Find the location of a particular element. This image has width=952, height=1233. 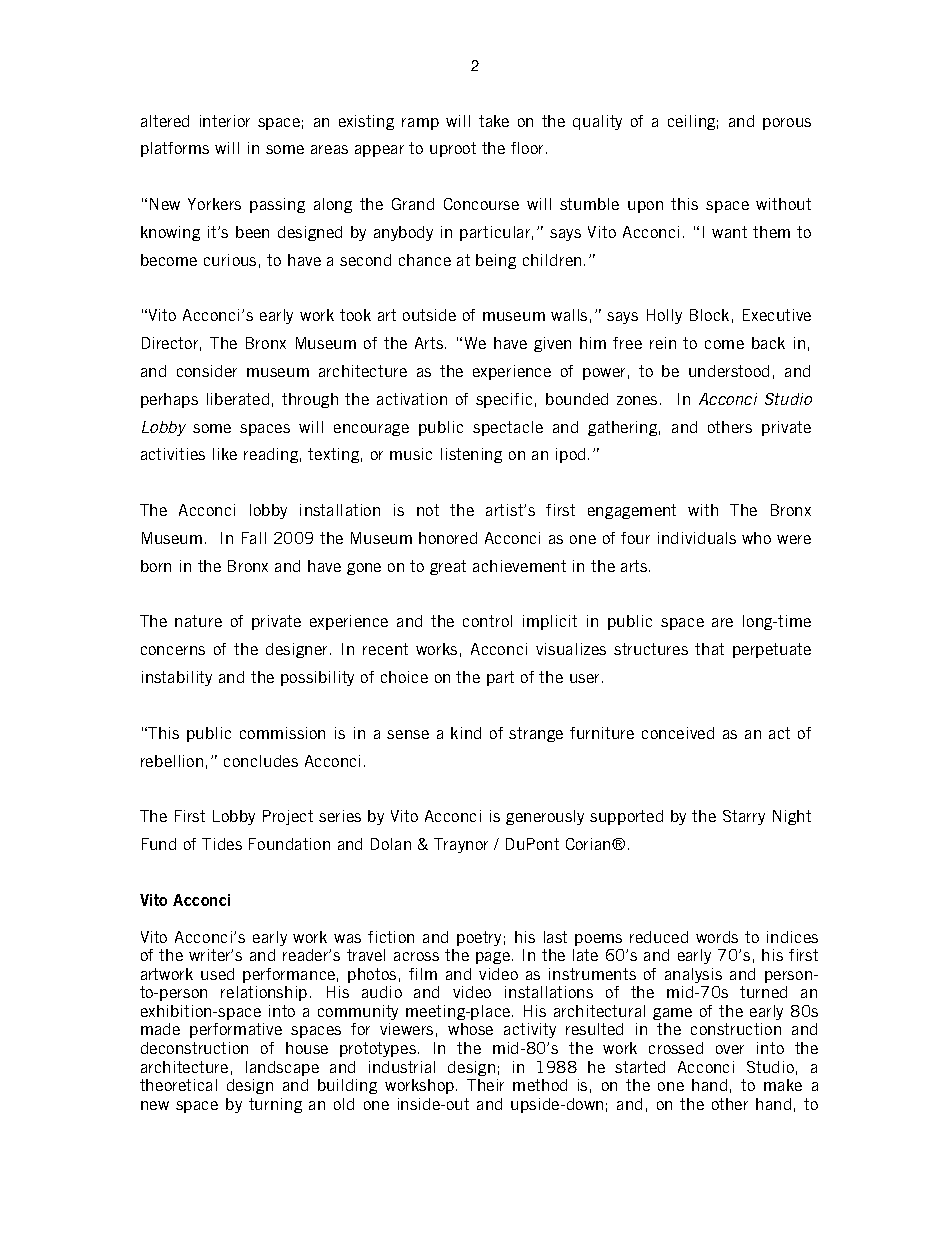

concludes is located at coordinates (261, 761).
